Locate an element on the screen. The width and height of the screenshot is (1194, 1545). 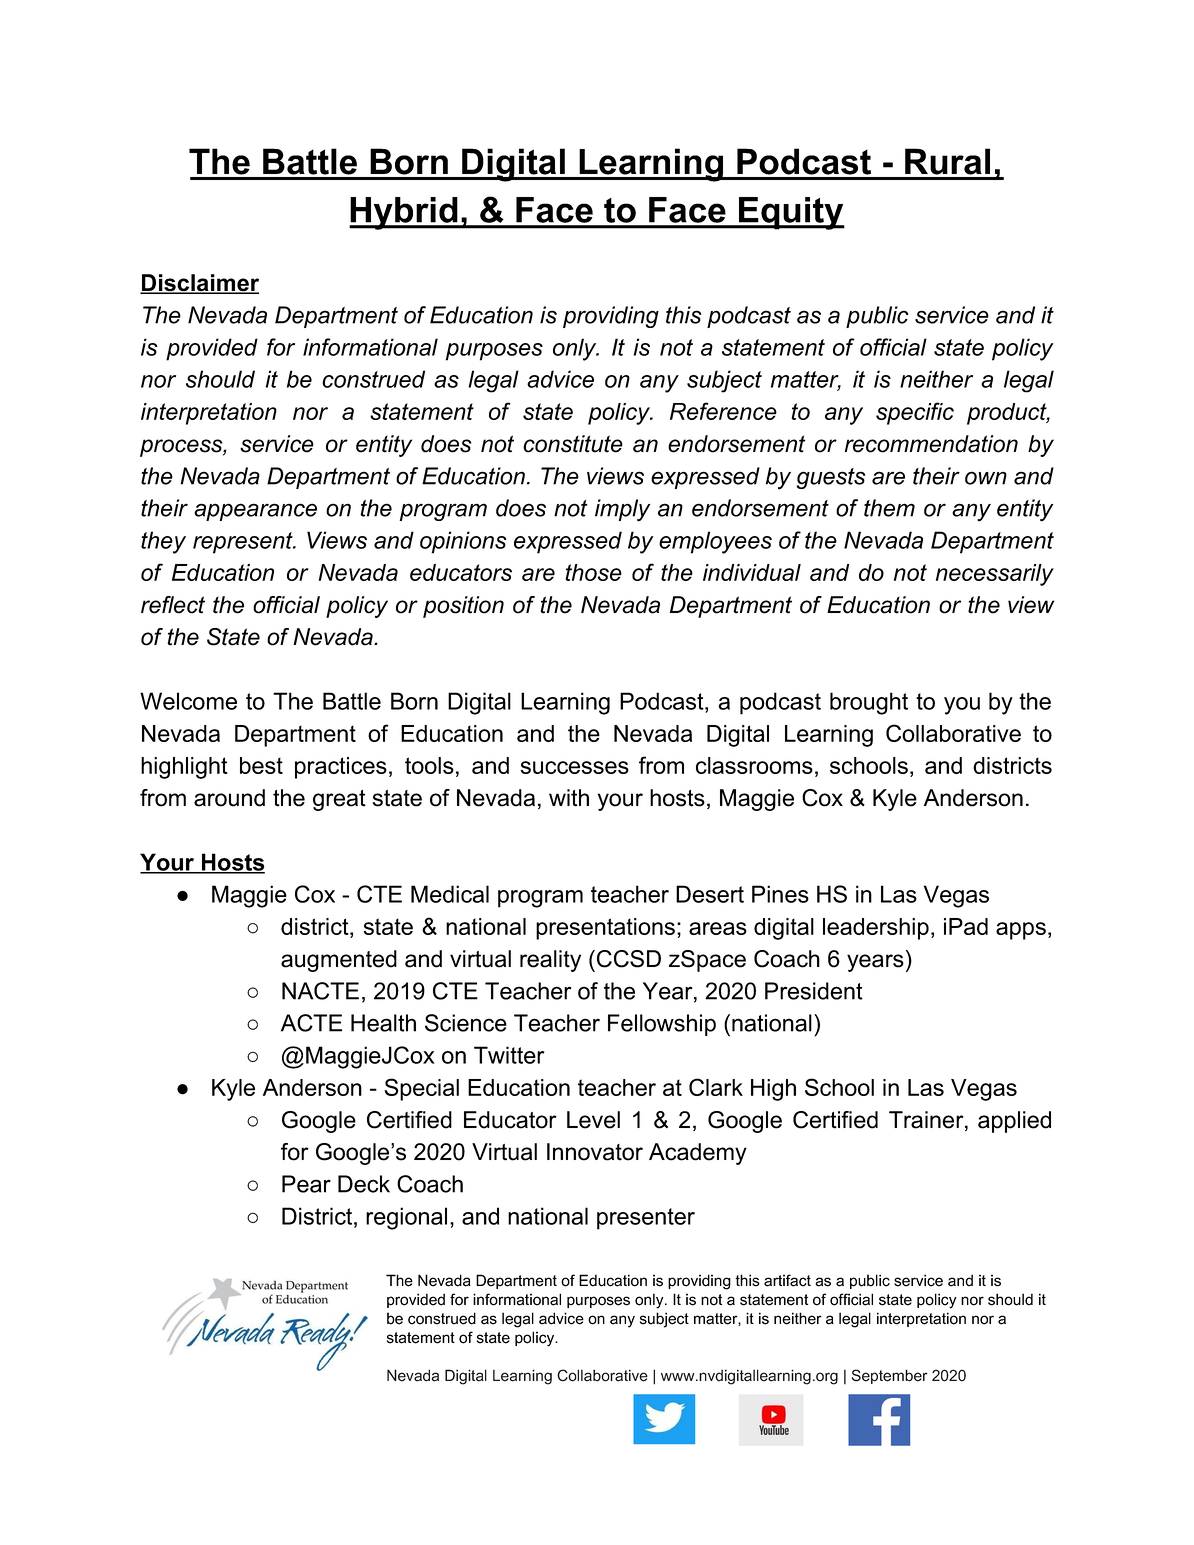
Disclaimer is located at coordinates (199, 284).
